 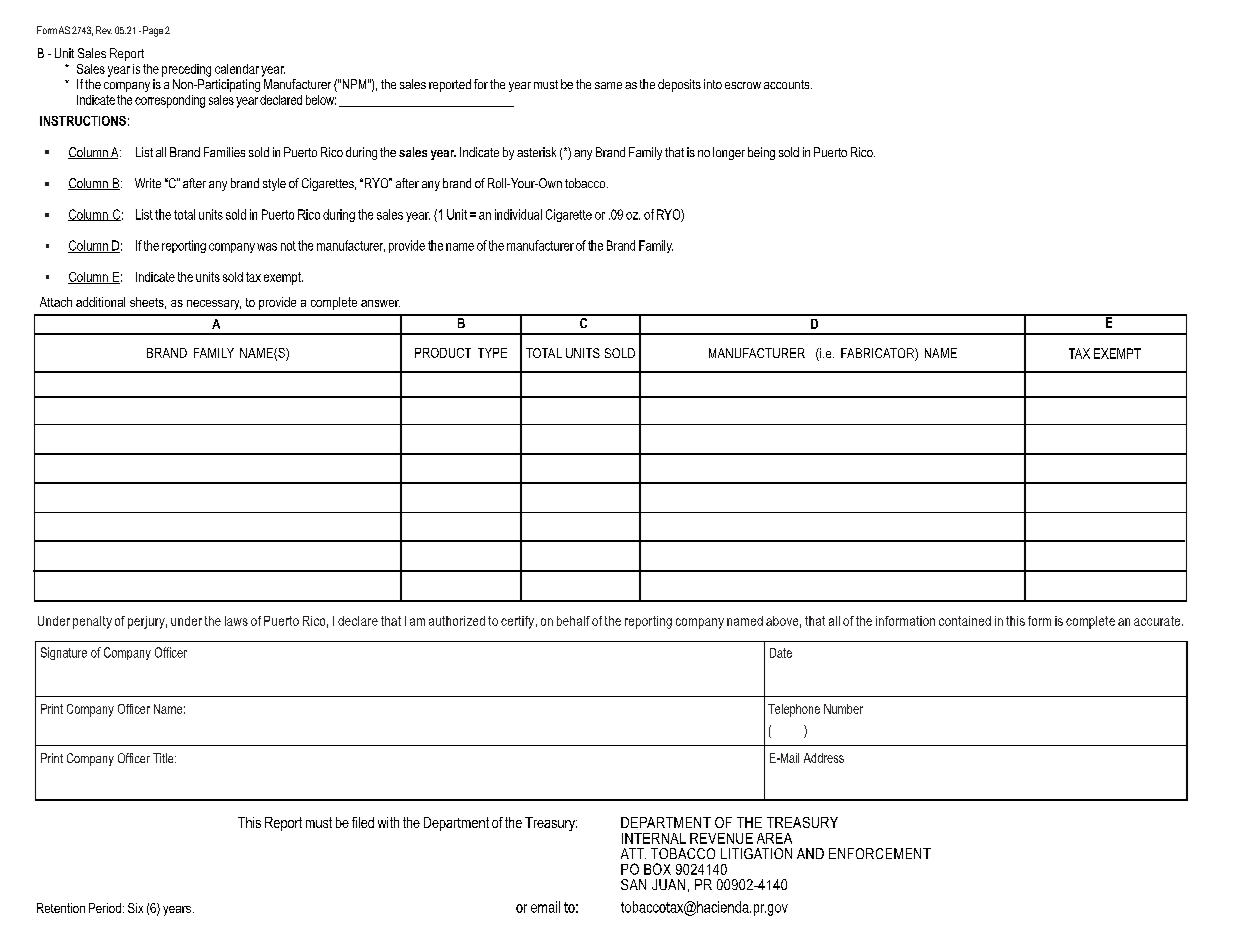 I want to click on TYPE, so click(x=492, y=353).
